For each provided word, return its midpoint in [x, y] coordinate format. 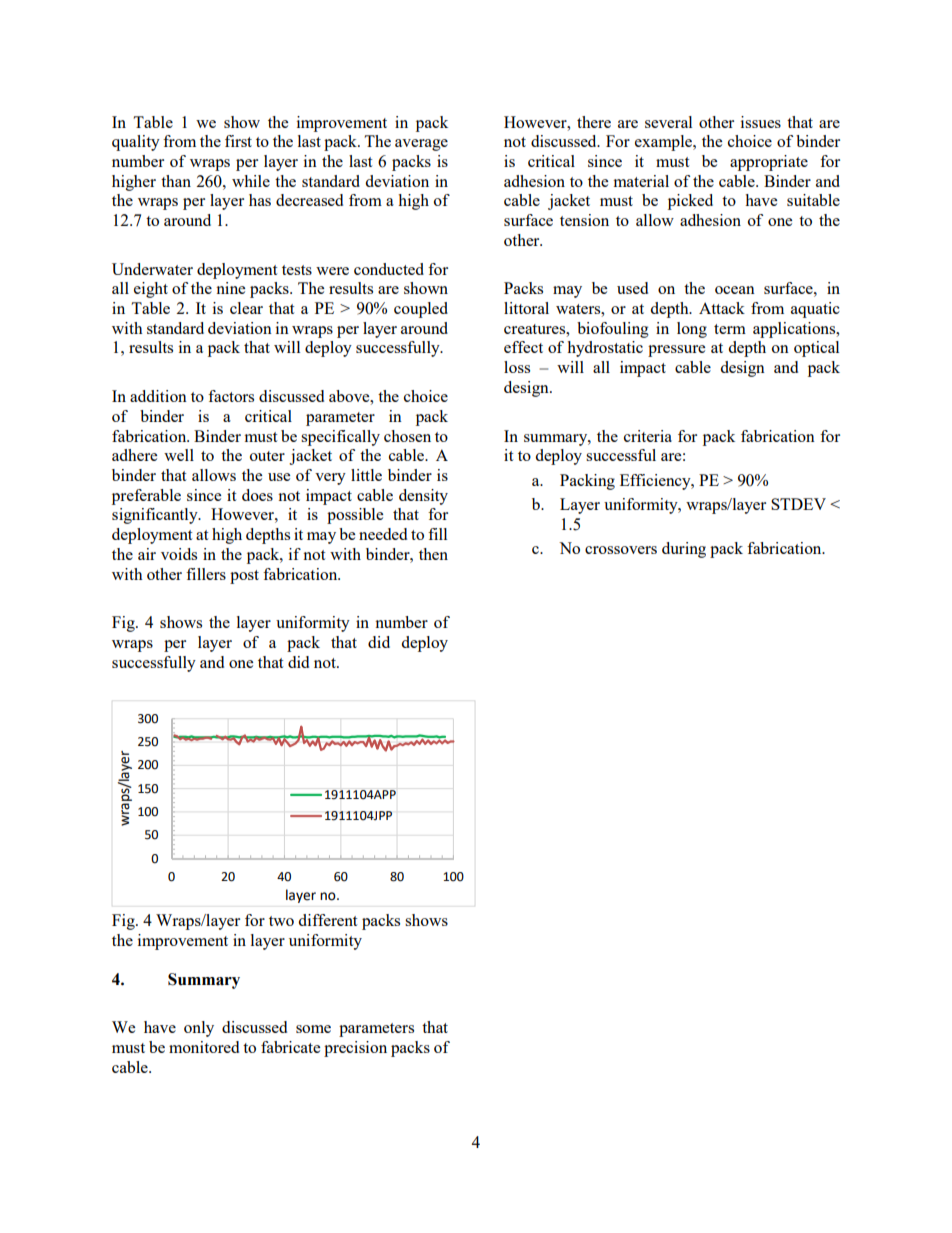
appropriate [769, 163]
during [684, 550]
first [238, 141]
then [433, 554]
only [199, 1029]
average [421, 145]
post [244, 577]
